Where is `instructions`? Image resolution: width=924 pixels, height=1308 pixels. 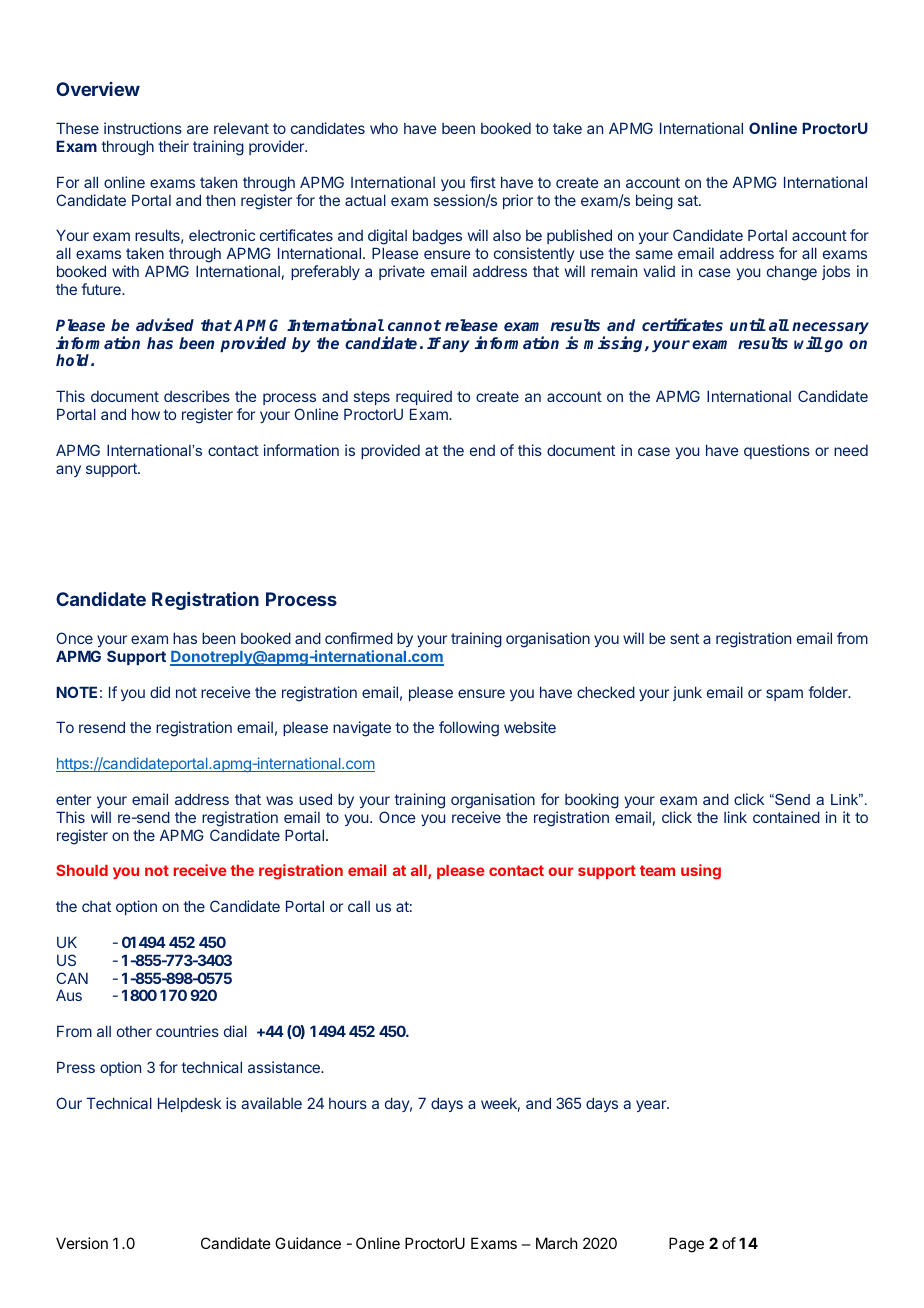 instructions is located at coordinates (143, 128).
